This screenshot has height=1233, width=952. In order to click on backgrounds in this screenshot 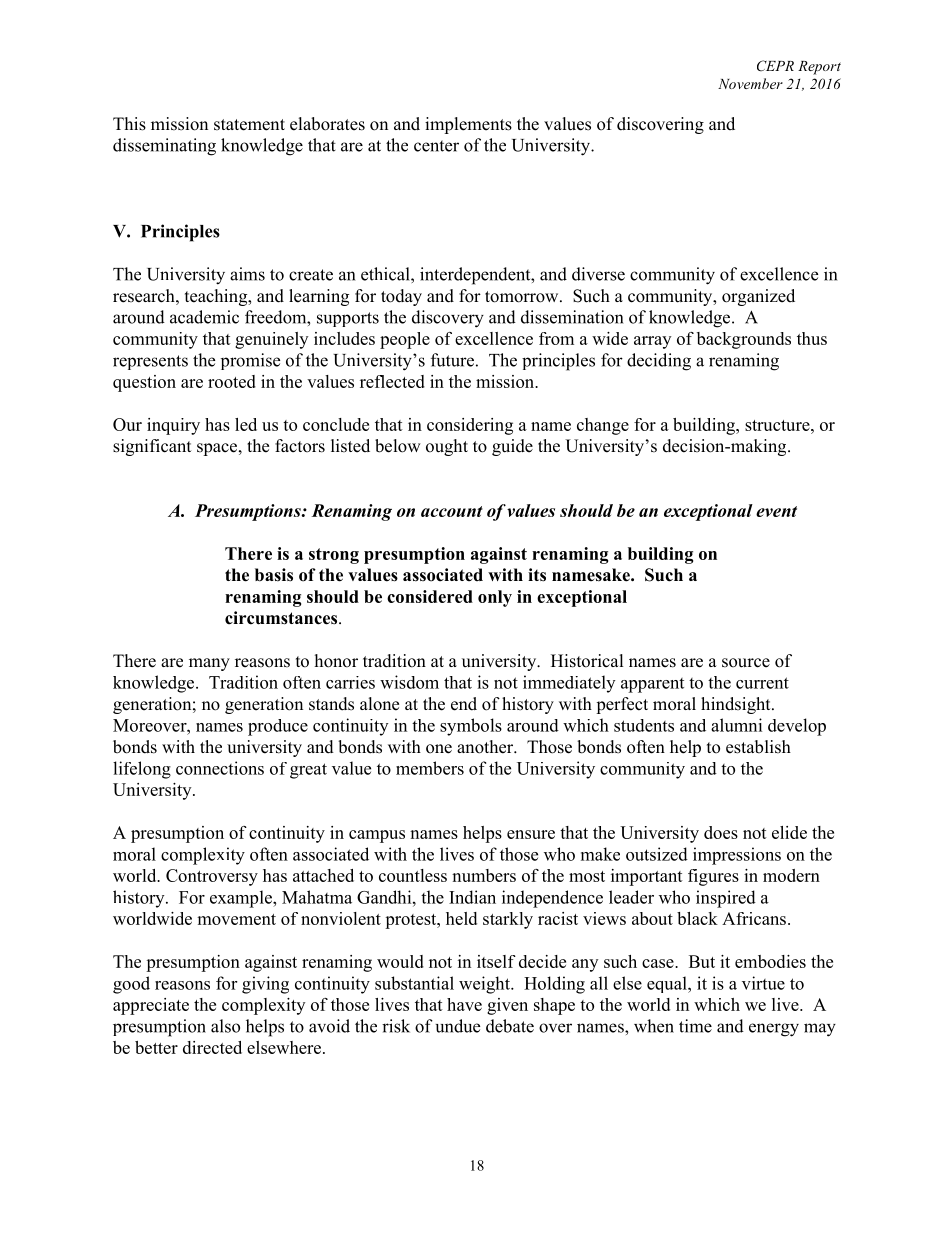, I will do `click(744, 340)`.
